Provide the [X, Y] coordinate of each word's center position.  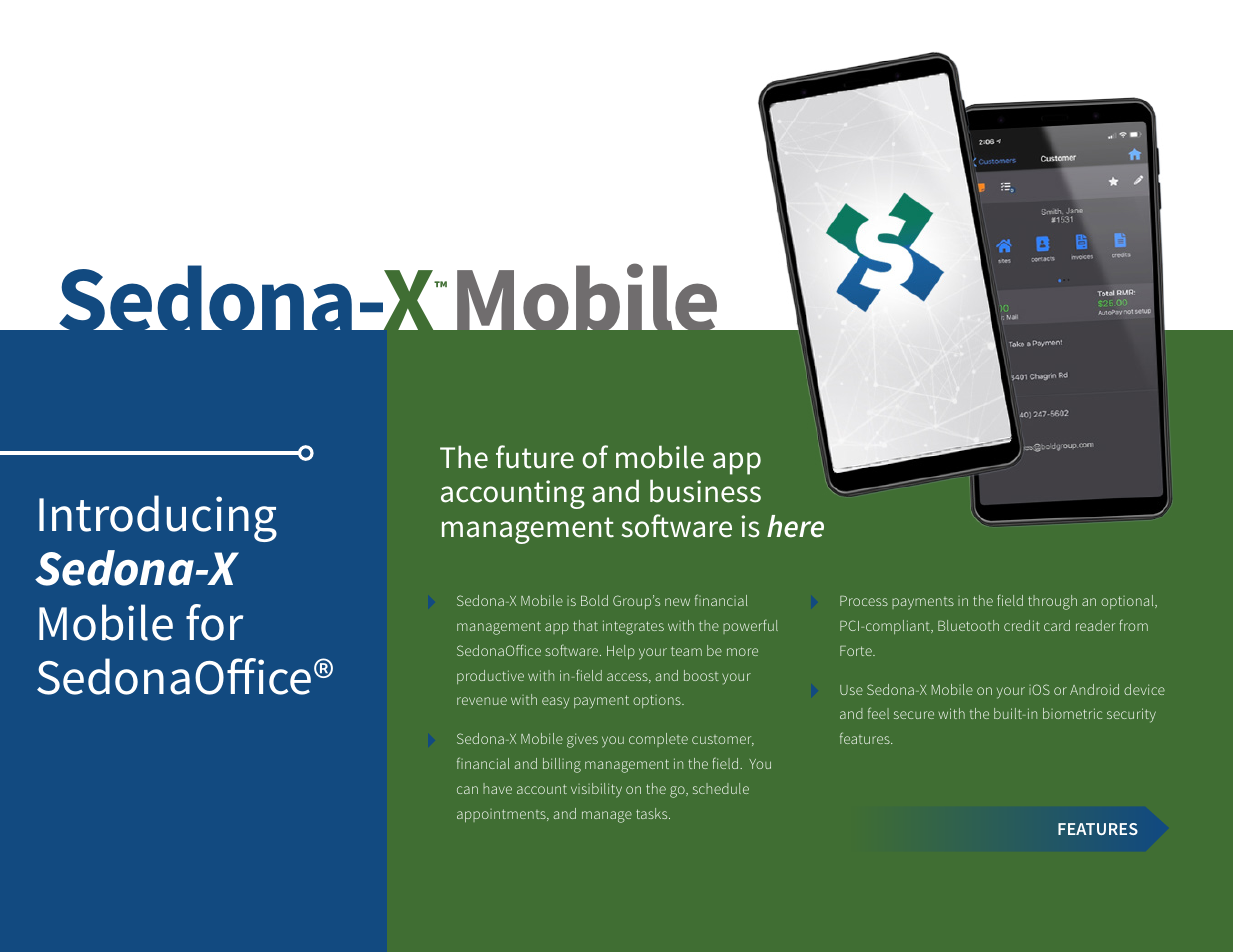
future [535, 457]
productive [490, 677]
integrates [633, 627]
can [467, 790]
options [658, 701]
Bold [594, 600]
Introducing [158, 518]
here [795, 526]
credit [1022, 625]
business [705, 491]
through [1052, 602]
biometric [1072, 713]
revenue [482, 701]
